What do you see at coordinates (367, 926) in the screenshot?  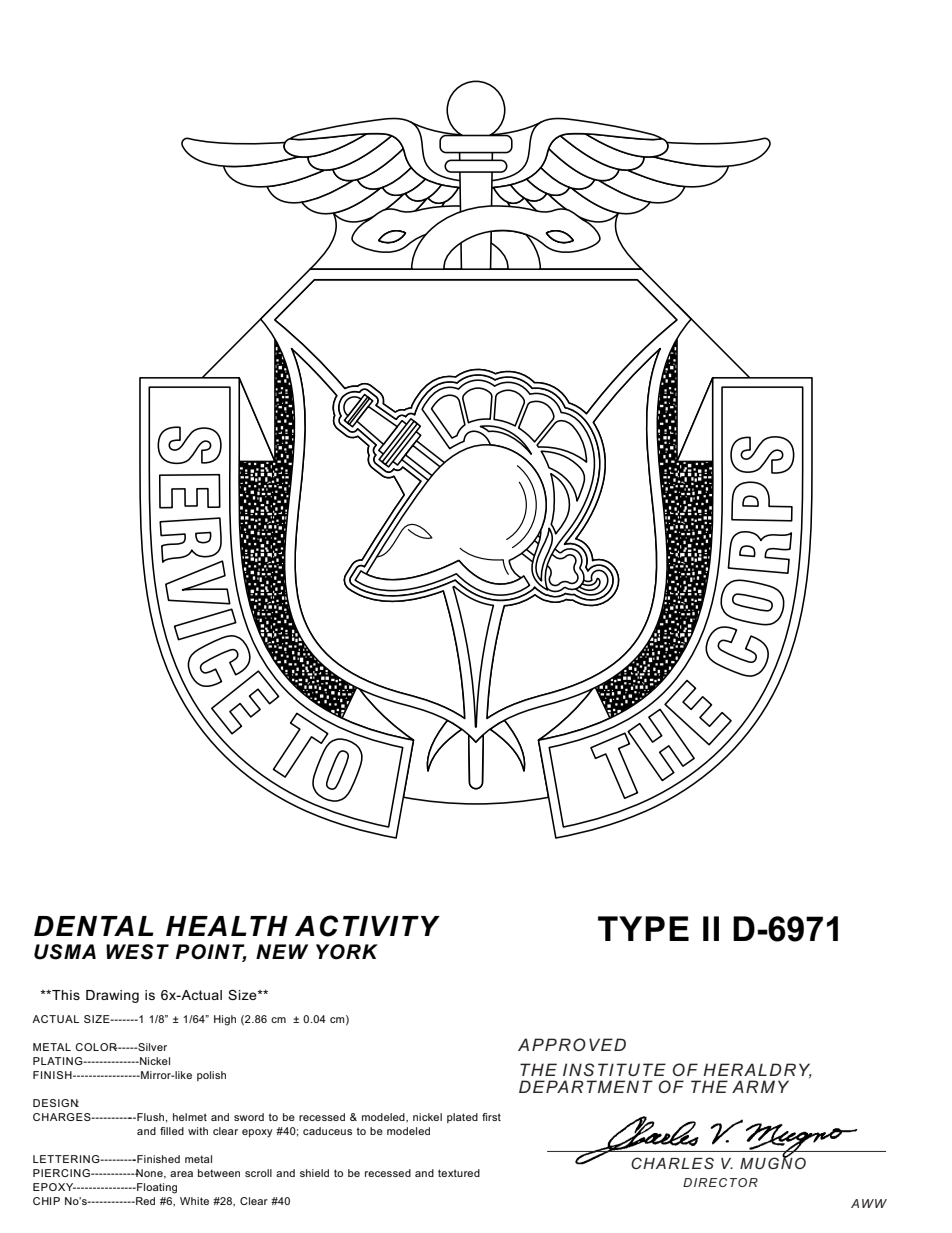 I see `ACTIVITY` at bounding box center [367, 926].
